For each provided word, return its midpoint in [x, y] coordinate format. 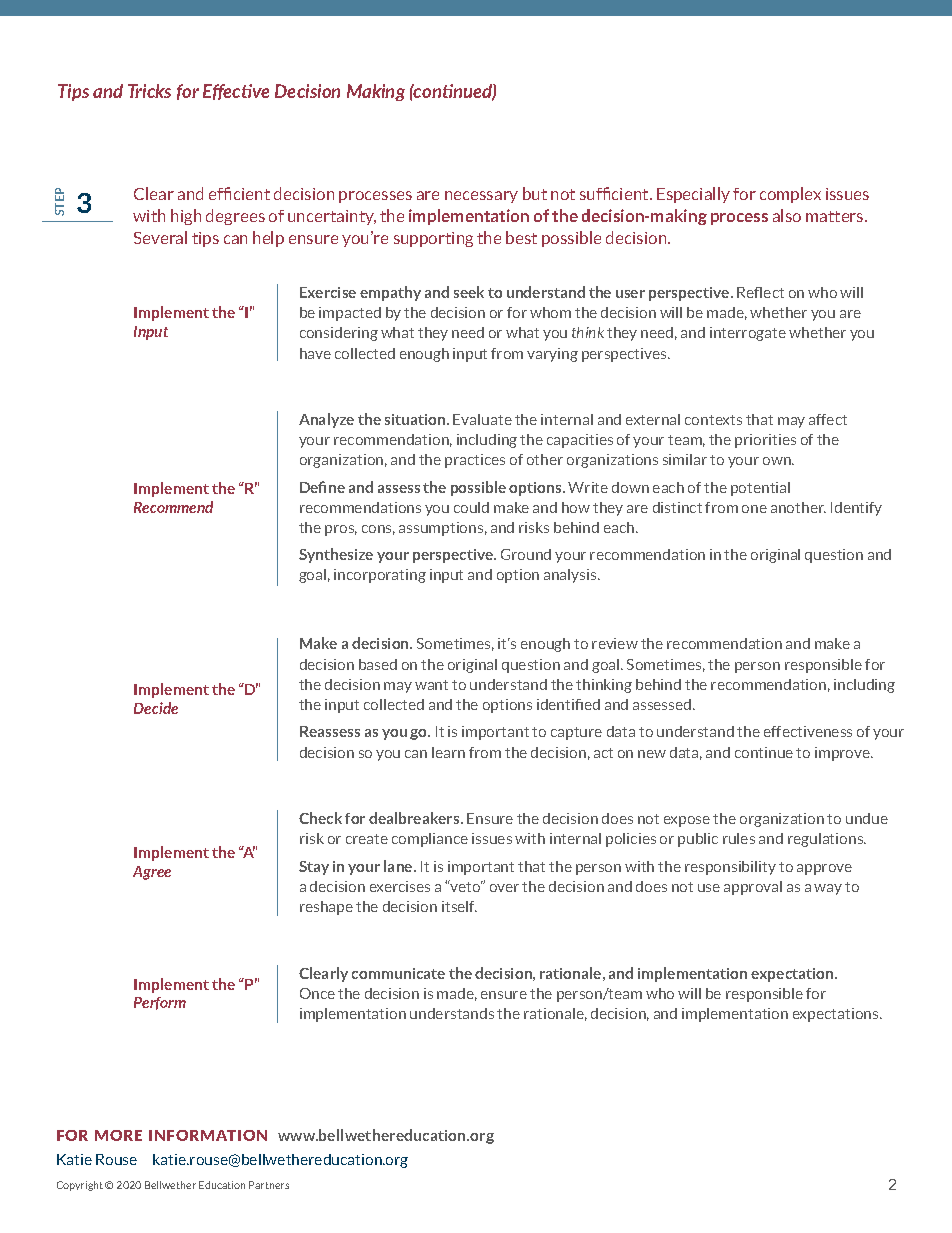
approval [753, 888]
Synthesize [336, 555]
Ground [526, 554]
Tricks [149, 91]
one [754, 509]
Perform [160, 1003]
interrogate [748, 334]
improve [843, 754]
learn [448, 752]
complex [790, 195]
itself [459, 906]
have [315, 353]
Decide [156, 708]
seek [469, 292]
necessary [481, 197]
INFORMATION [208, 1135]
